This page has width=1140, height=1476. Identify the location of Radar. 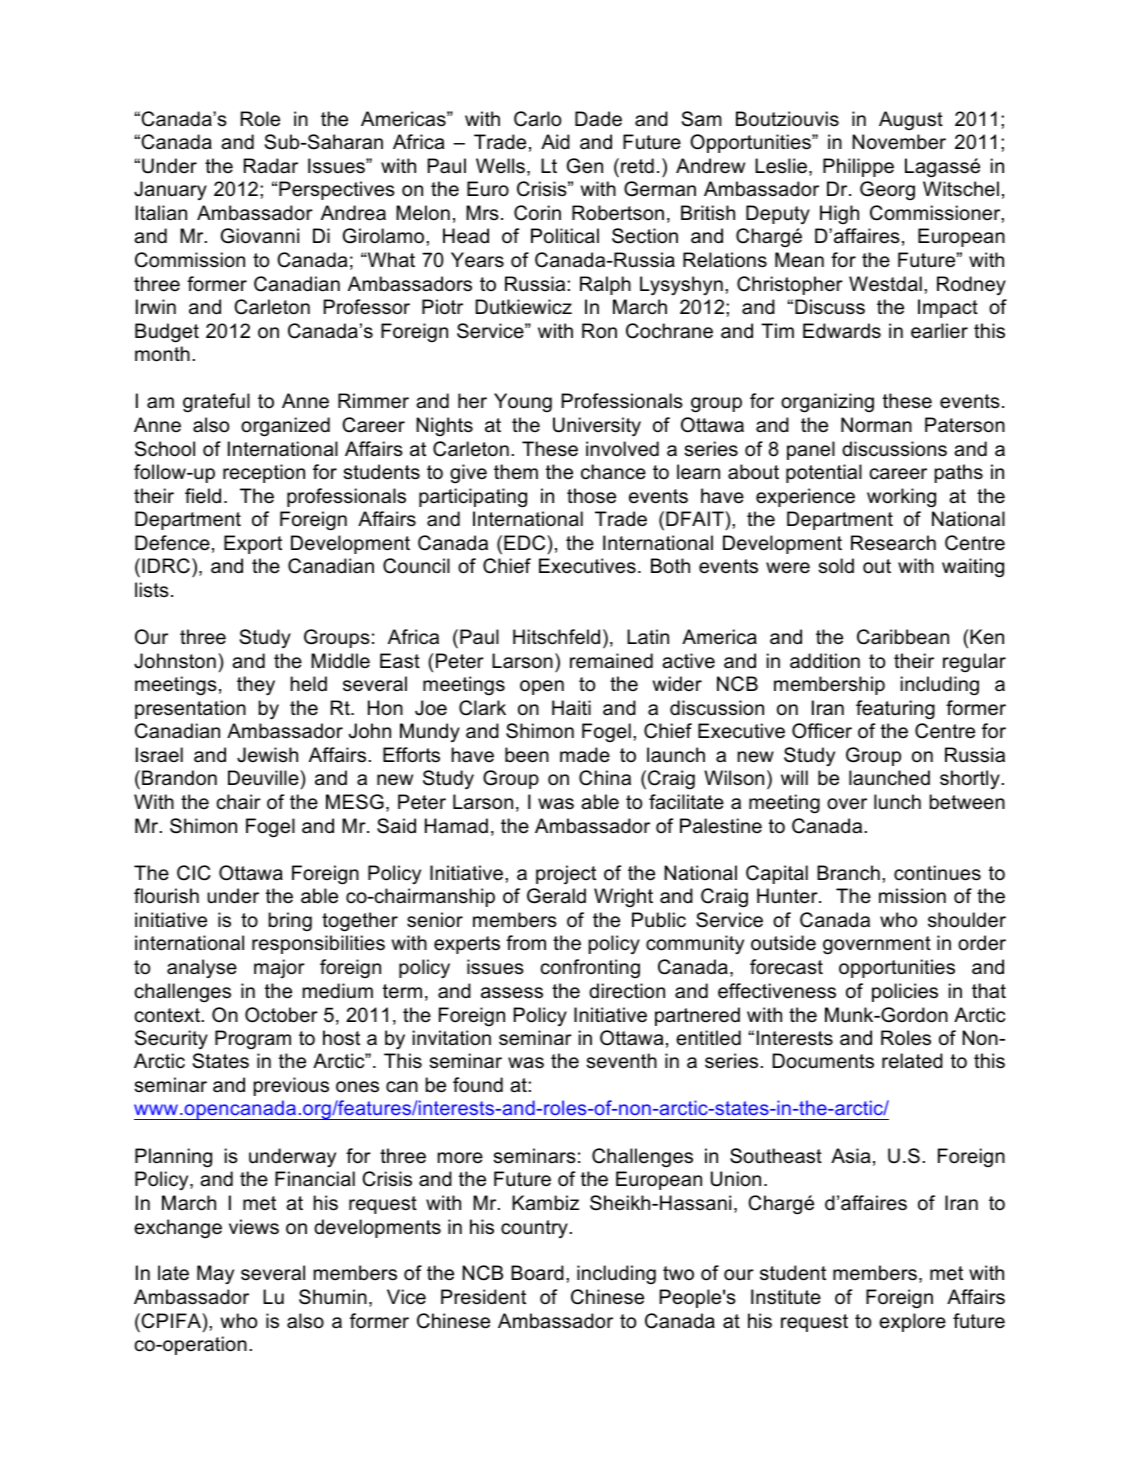
(271, 166).
